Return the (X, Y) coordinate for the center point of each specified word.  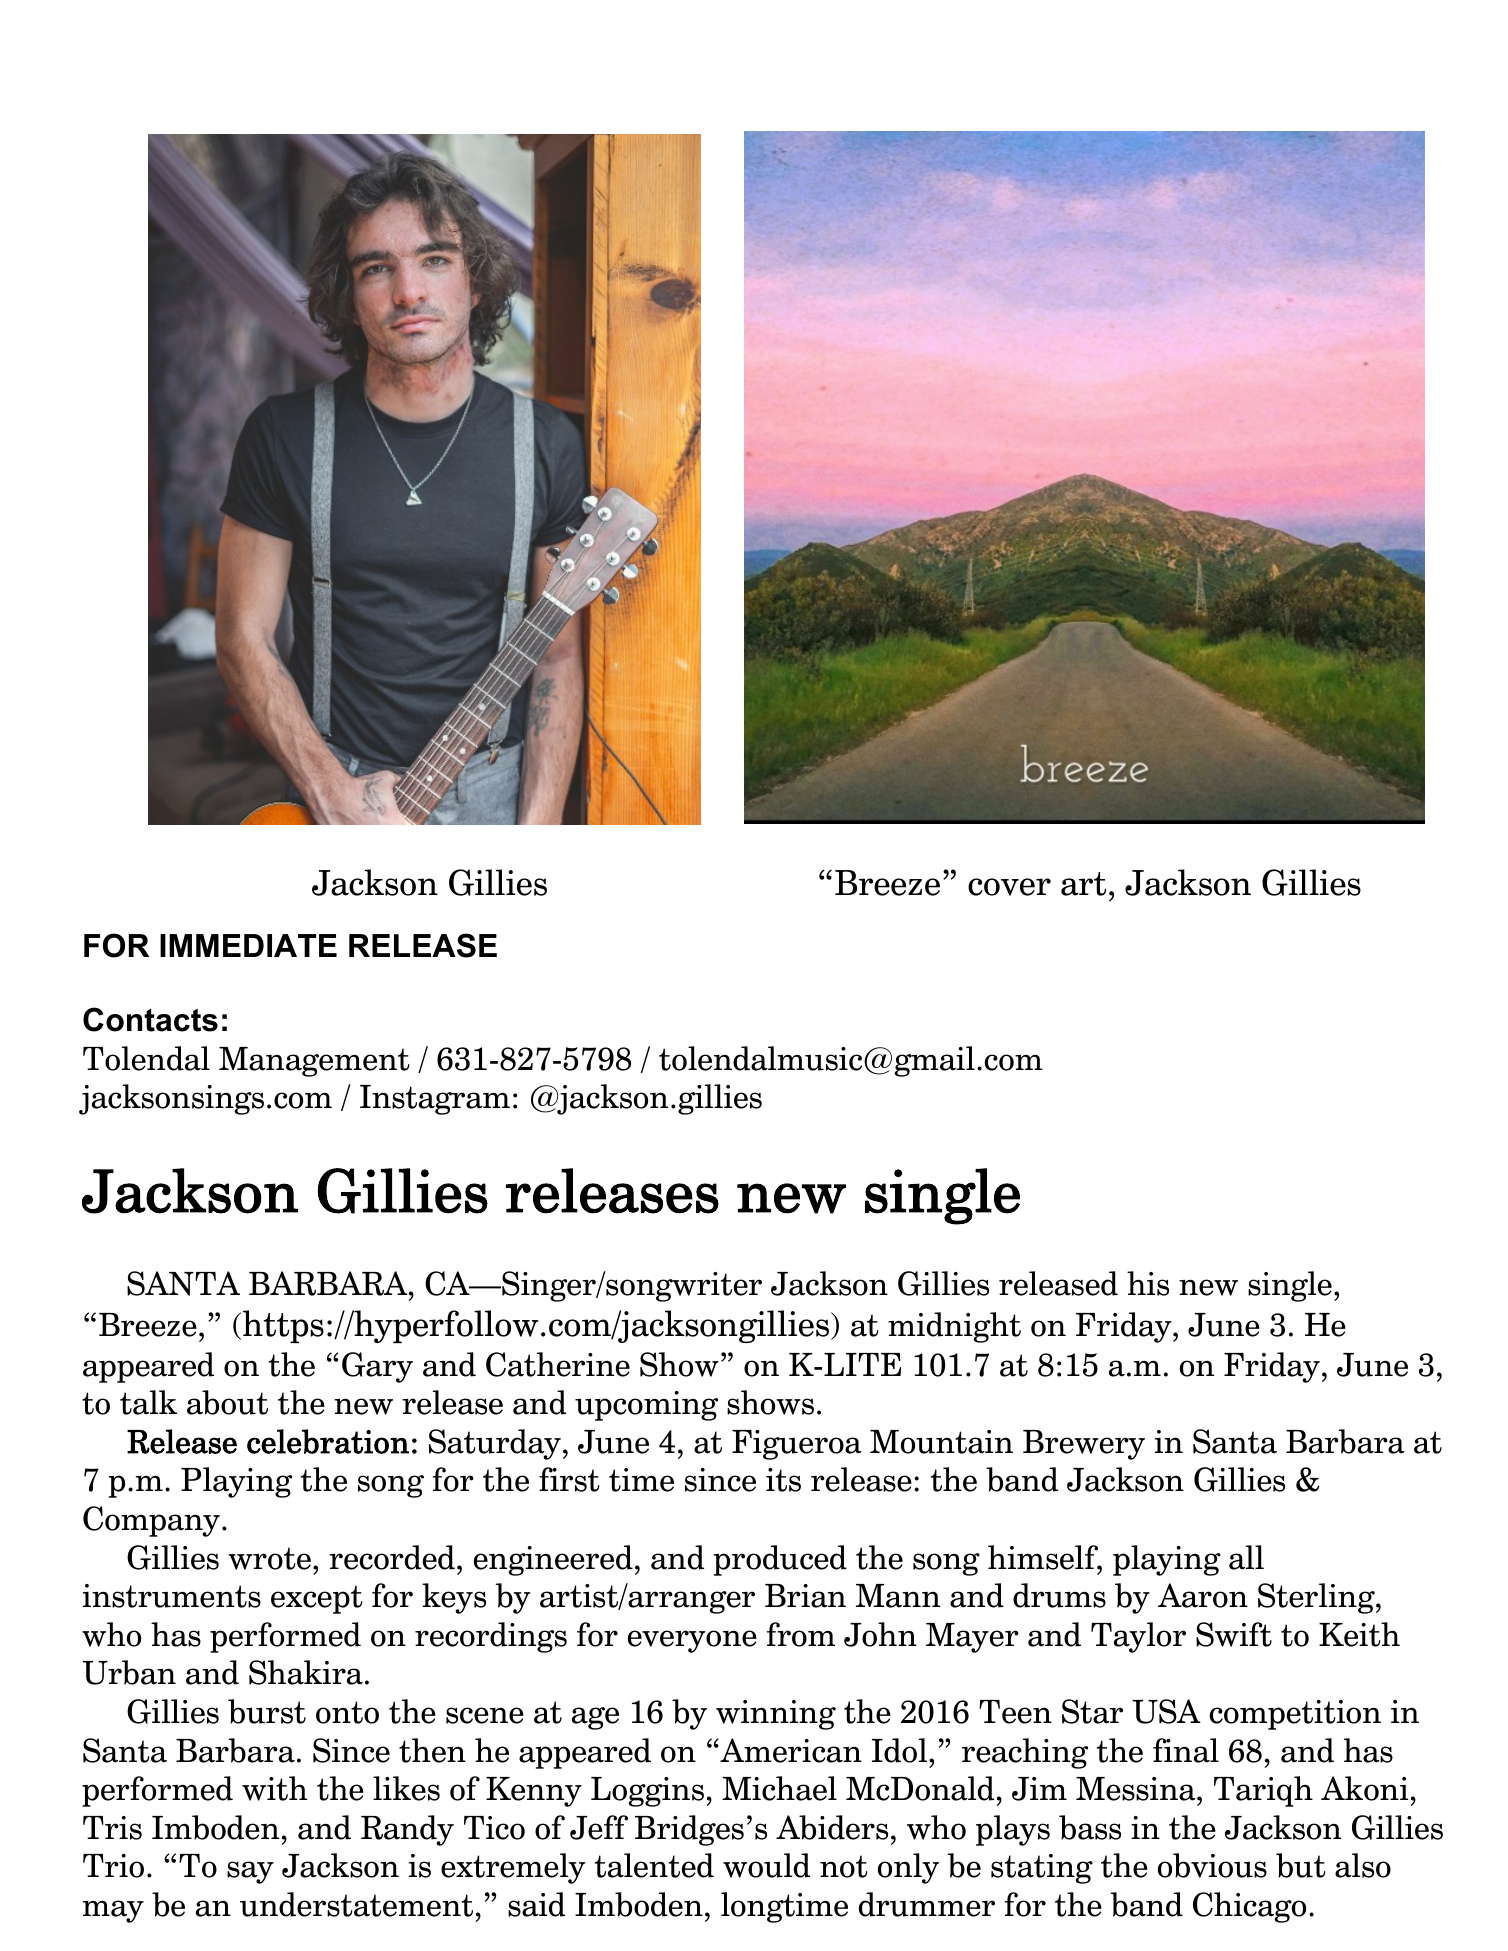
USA (1166, 1711)
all (1246, 1557)
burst (267, 1711)
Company (151, 1521)
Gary (377, 1367)
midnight (954, 1327)
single (1290, 1286)
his (1148, 1283)
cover (1009, 887)
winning (776, 1715)
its (783, 1480)
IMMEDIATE (248, 945)
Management (314, 1062)
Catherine (558, 1364)
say (250, 1872)
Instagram (435, 1100)
